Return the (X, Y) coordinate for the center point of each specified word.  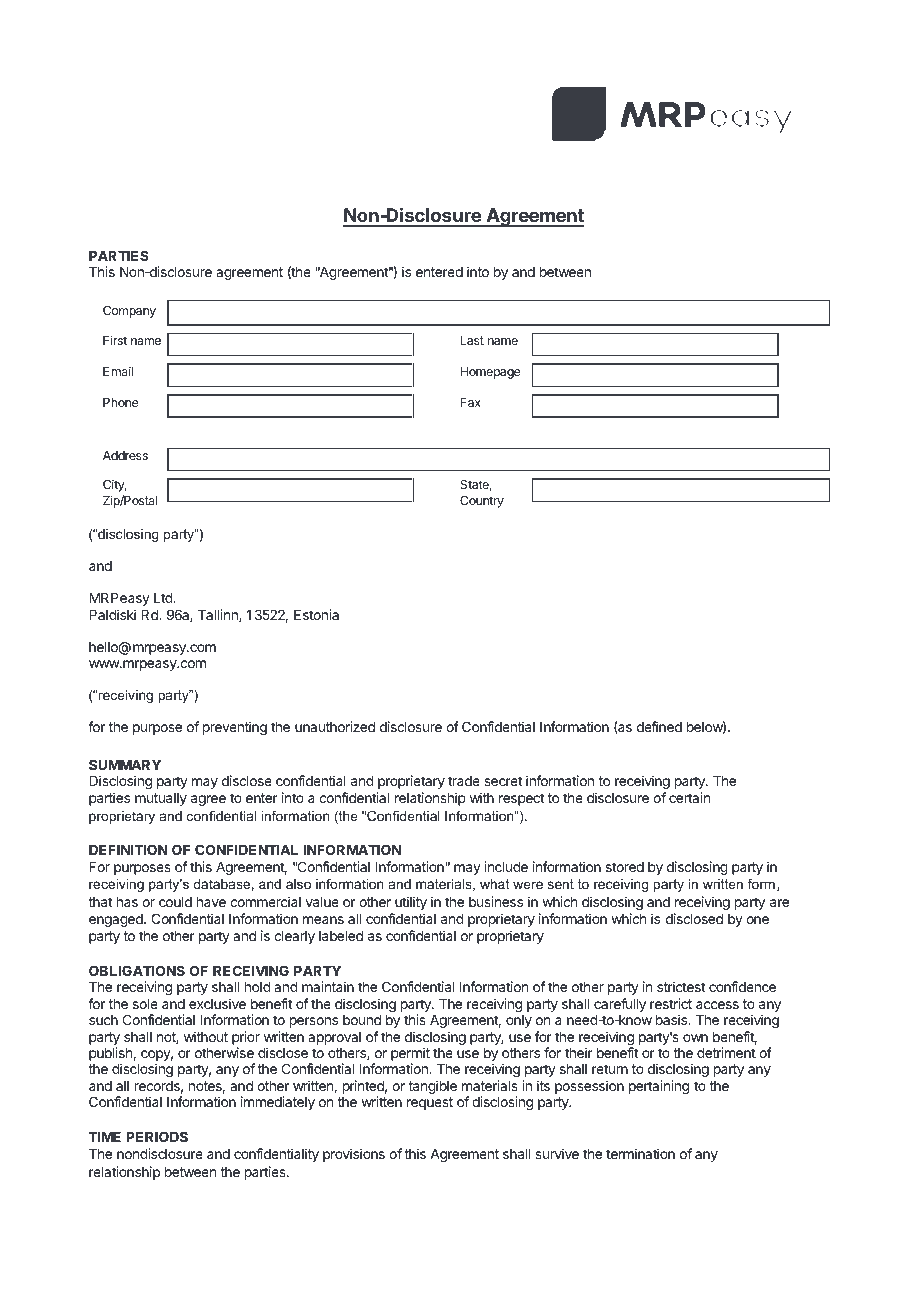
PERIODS (157, 1136)
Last (472, 340)
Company (129, 312)
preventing (235, 728)
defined (659, 726)
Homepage (490, 373)
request (430, 1103)
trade (464, 781)
